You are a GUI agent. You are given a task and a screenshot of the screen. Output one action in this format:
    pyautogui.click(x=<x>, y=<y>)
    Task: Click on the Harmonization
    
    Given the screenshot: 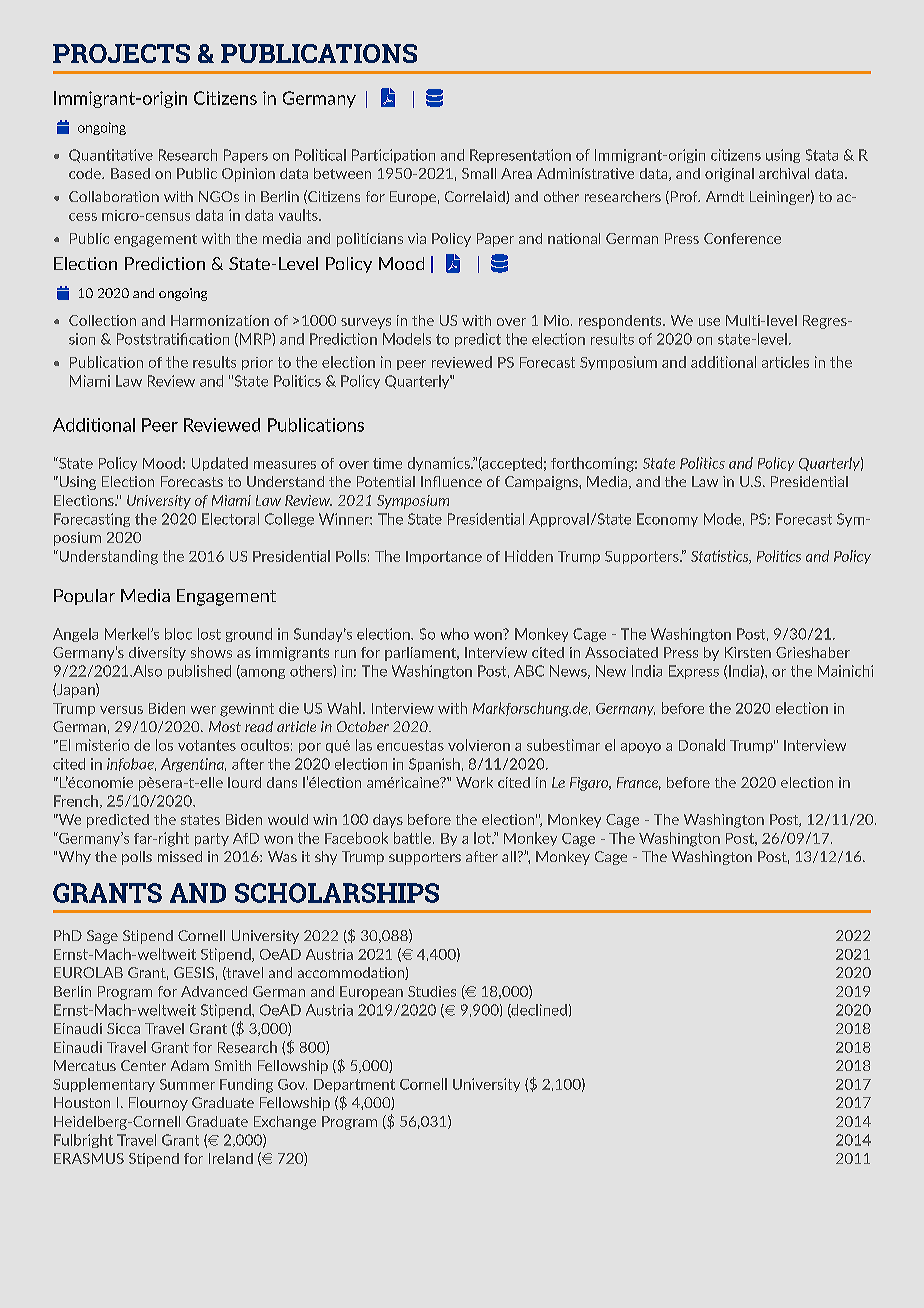 What is the action you would take?
    pyautogui.click(x=220, y=320)
